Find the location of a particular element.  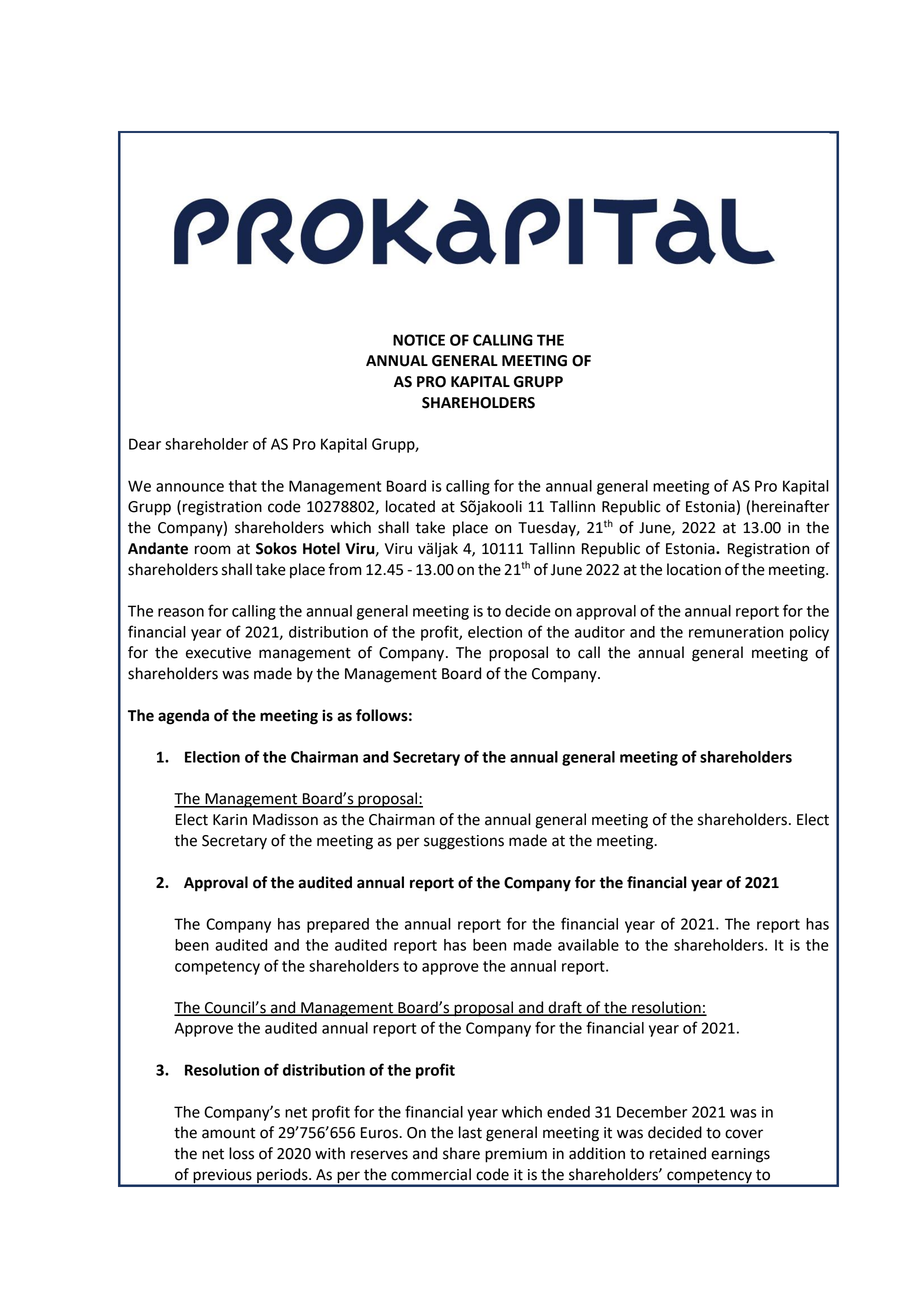

remuneration is located at coordinates (736, 632).
